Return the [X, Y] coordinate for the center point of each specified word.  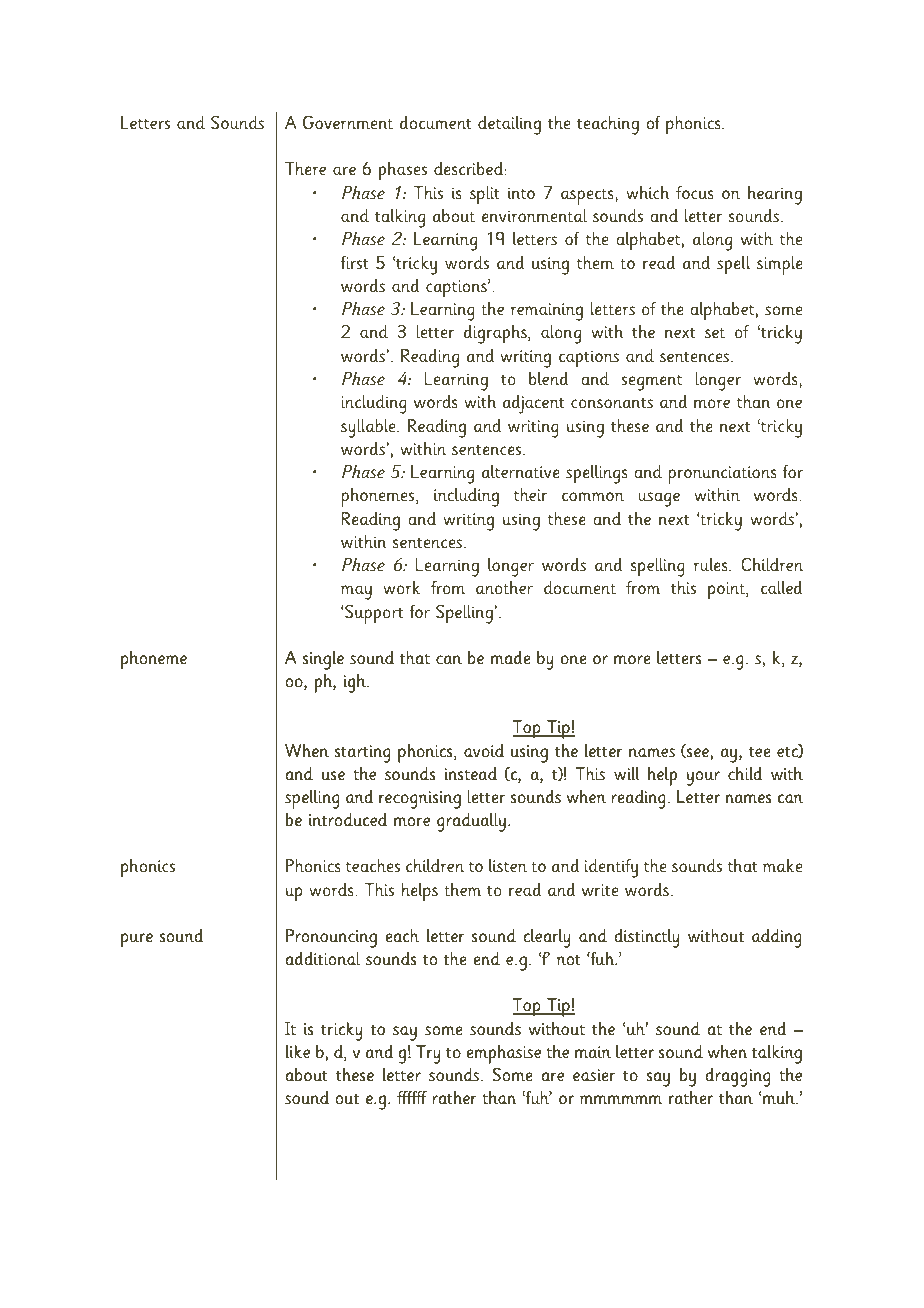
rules [712, 565]
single [323, 660]
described [468, 169]
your [703, 778]
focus [694, 193]
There [305, 169]
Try [428, 1054]
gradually [471, 822]
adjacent [533, 404]
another [504, 588]
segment [651, 383]
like [298, 1051]
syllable [369, 428]
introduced [348, 820]
